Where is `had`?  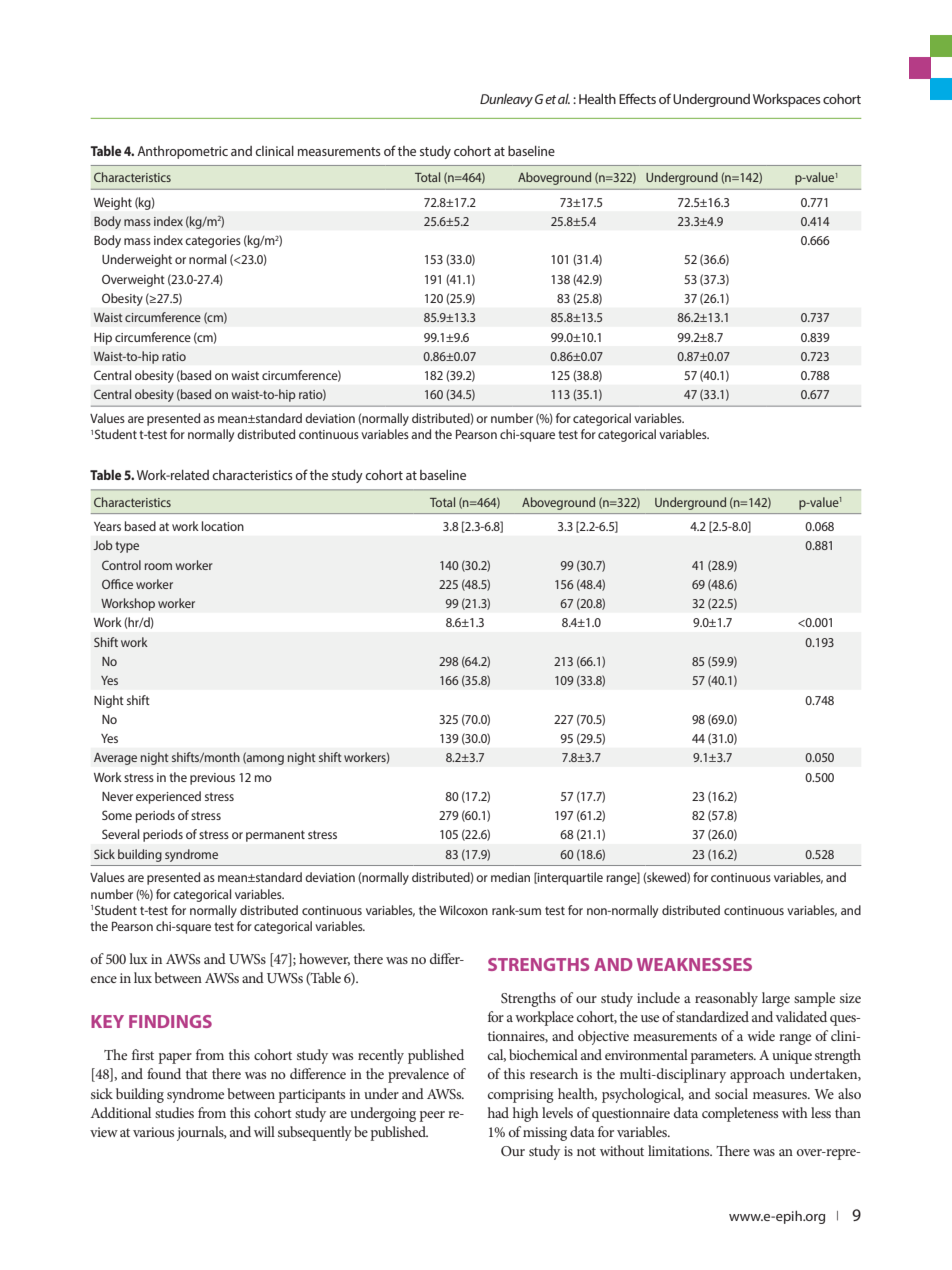 had is located at coordinates (498, 1112).
